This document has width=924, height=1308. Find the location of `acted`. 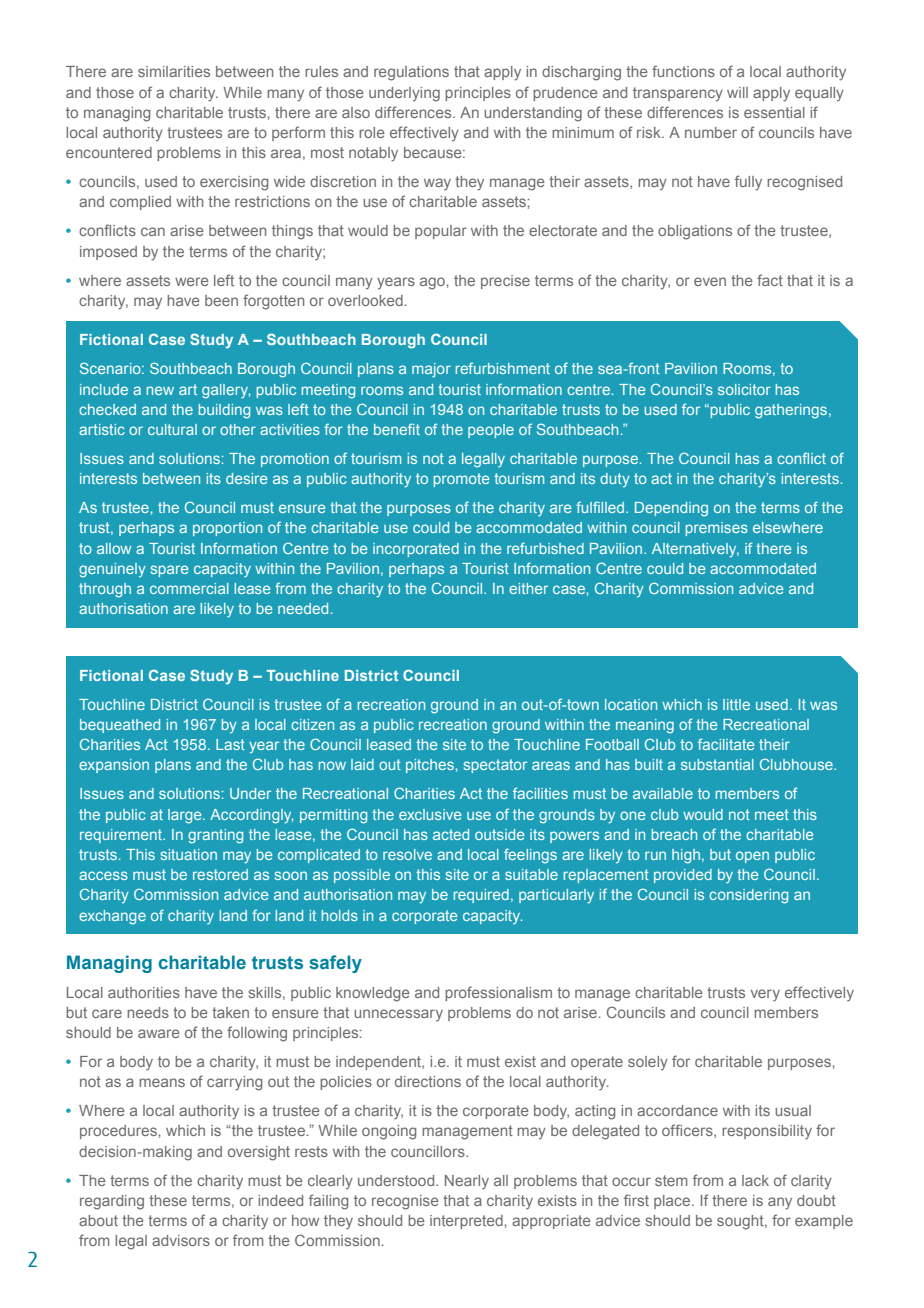

acted is located at coordinates (451, 834).
